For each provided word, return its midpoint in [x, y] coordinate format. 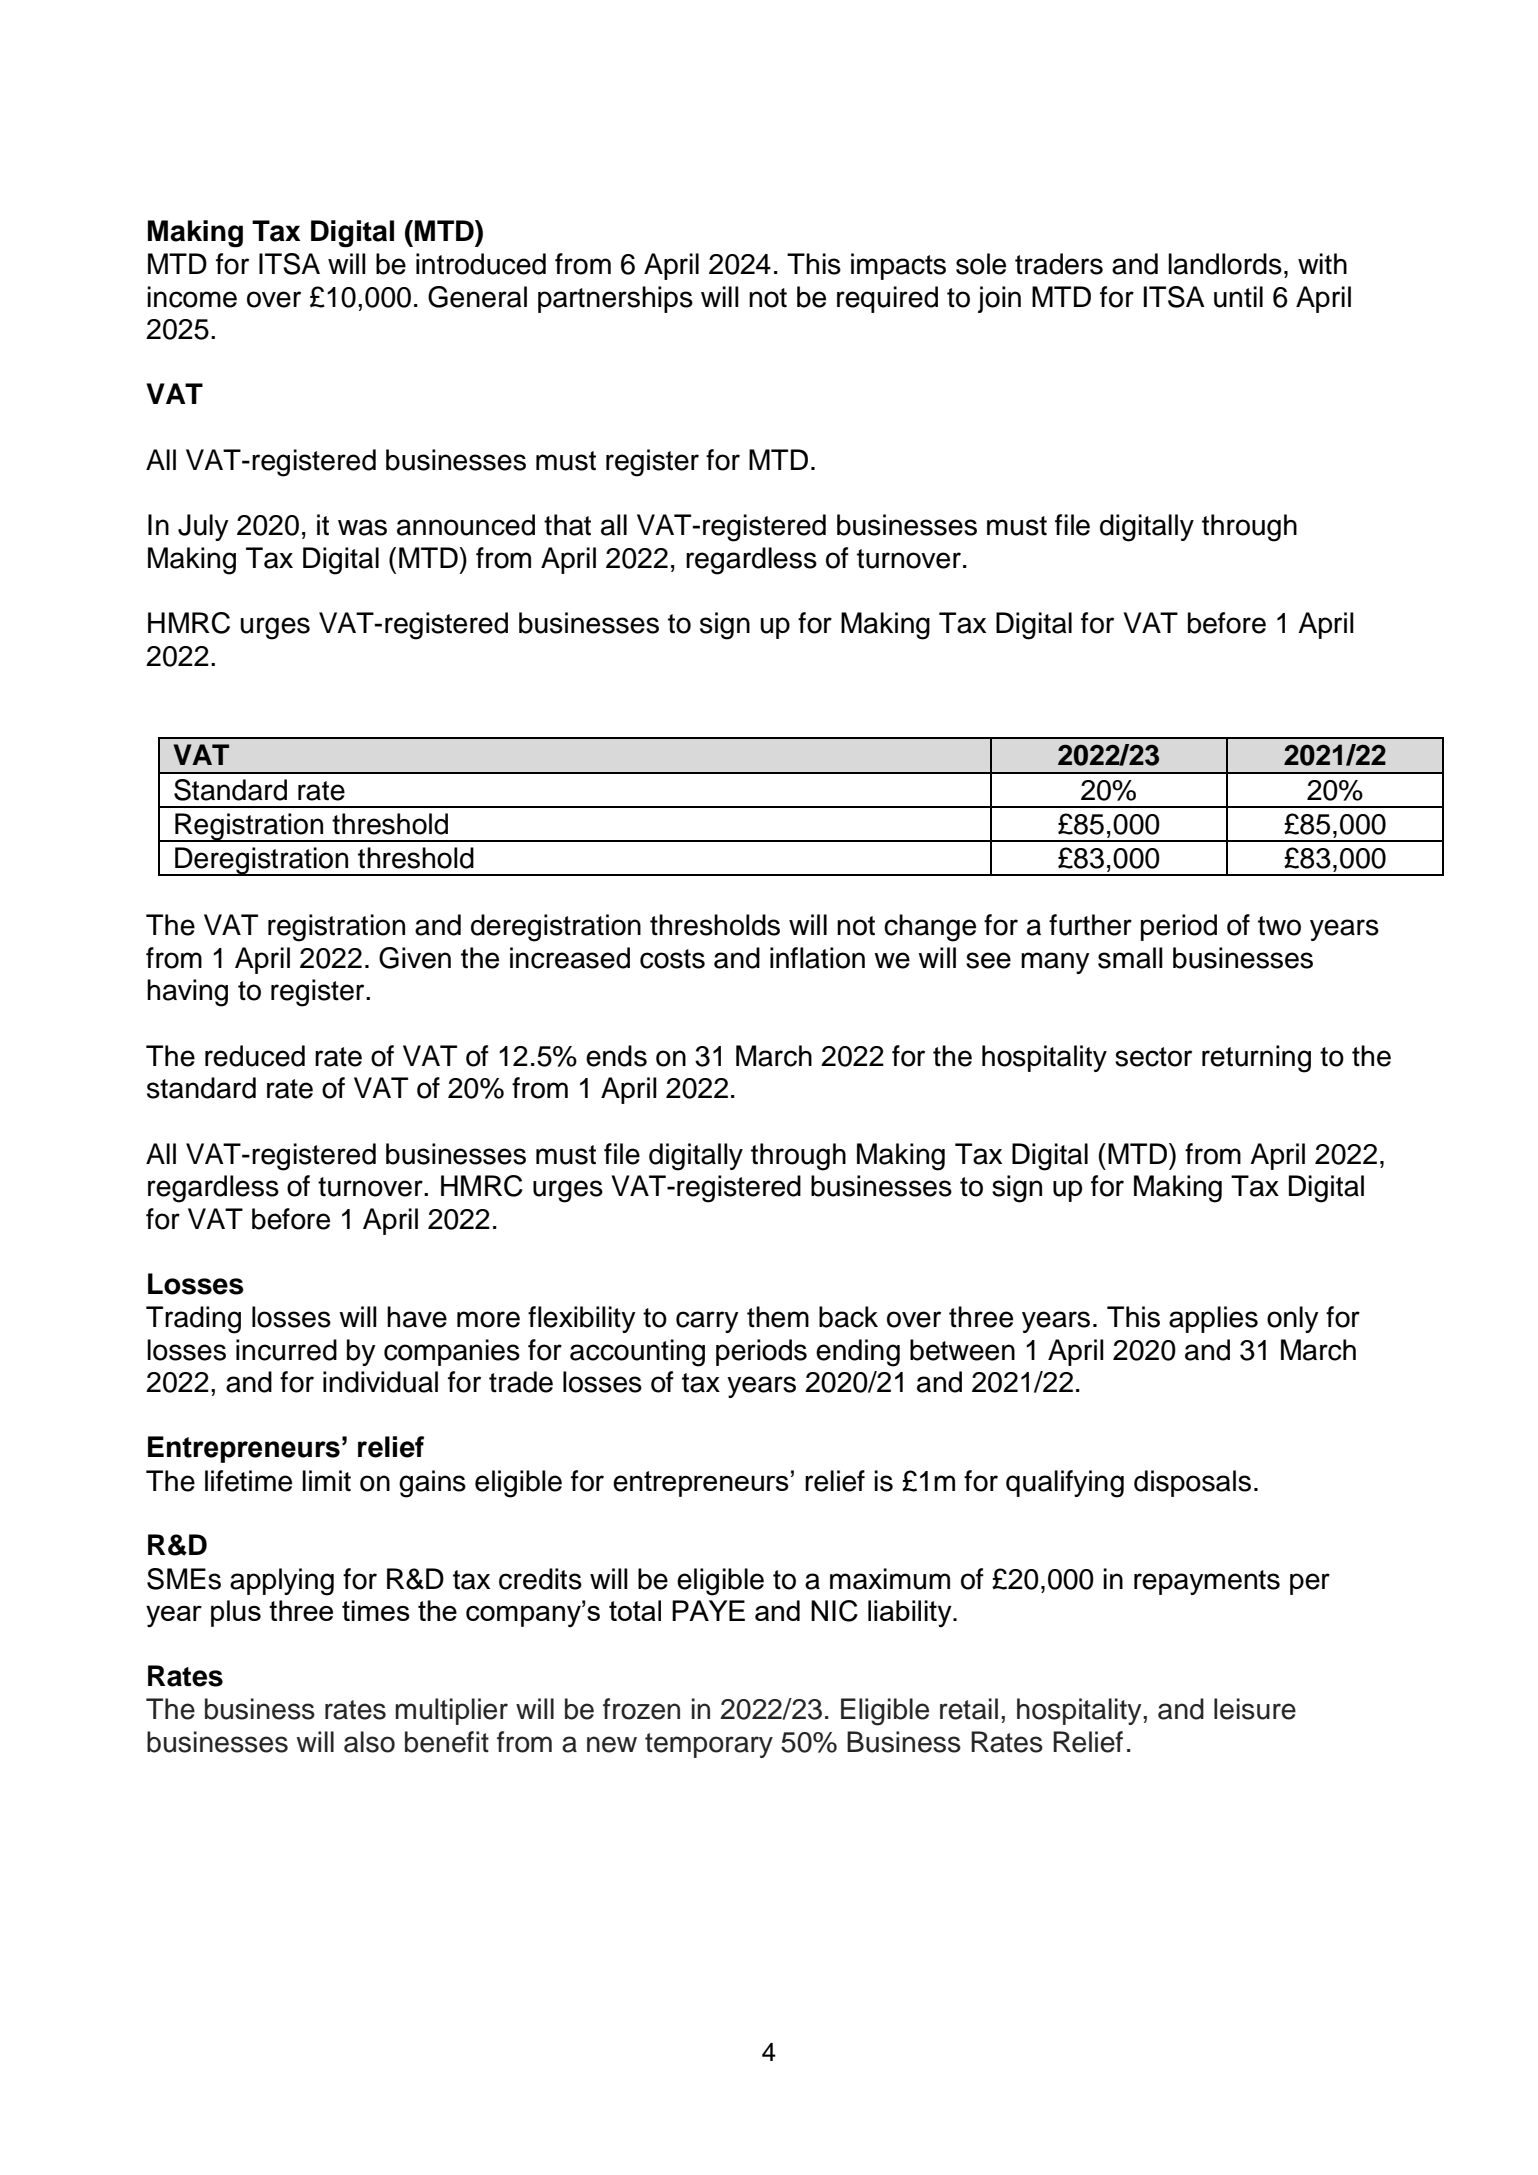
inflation [817, 958]
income [192, 297]
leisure [1255, 1709]
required [887, 299]
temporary [709, 1745]
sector [1153, 1057]
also [369, 1742]
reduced [255, 1056]
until [1238, 297]
